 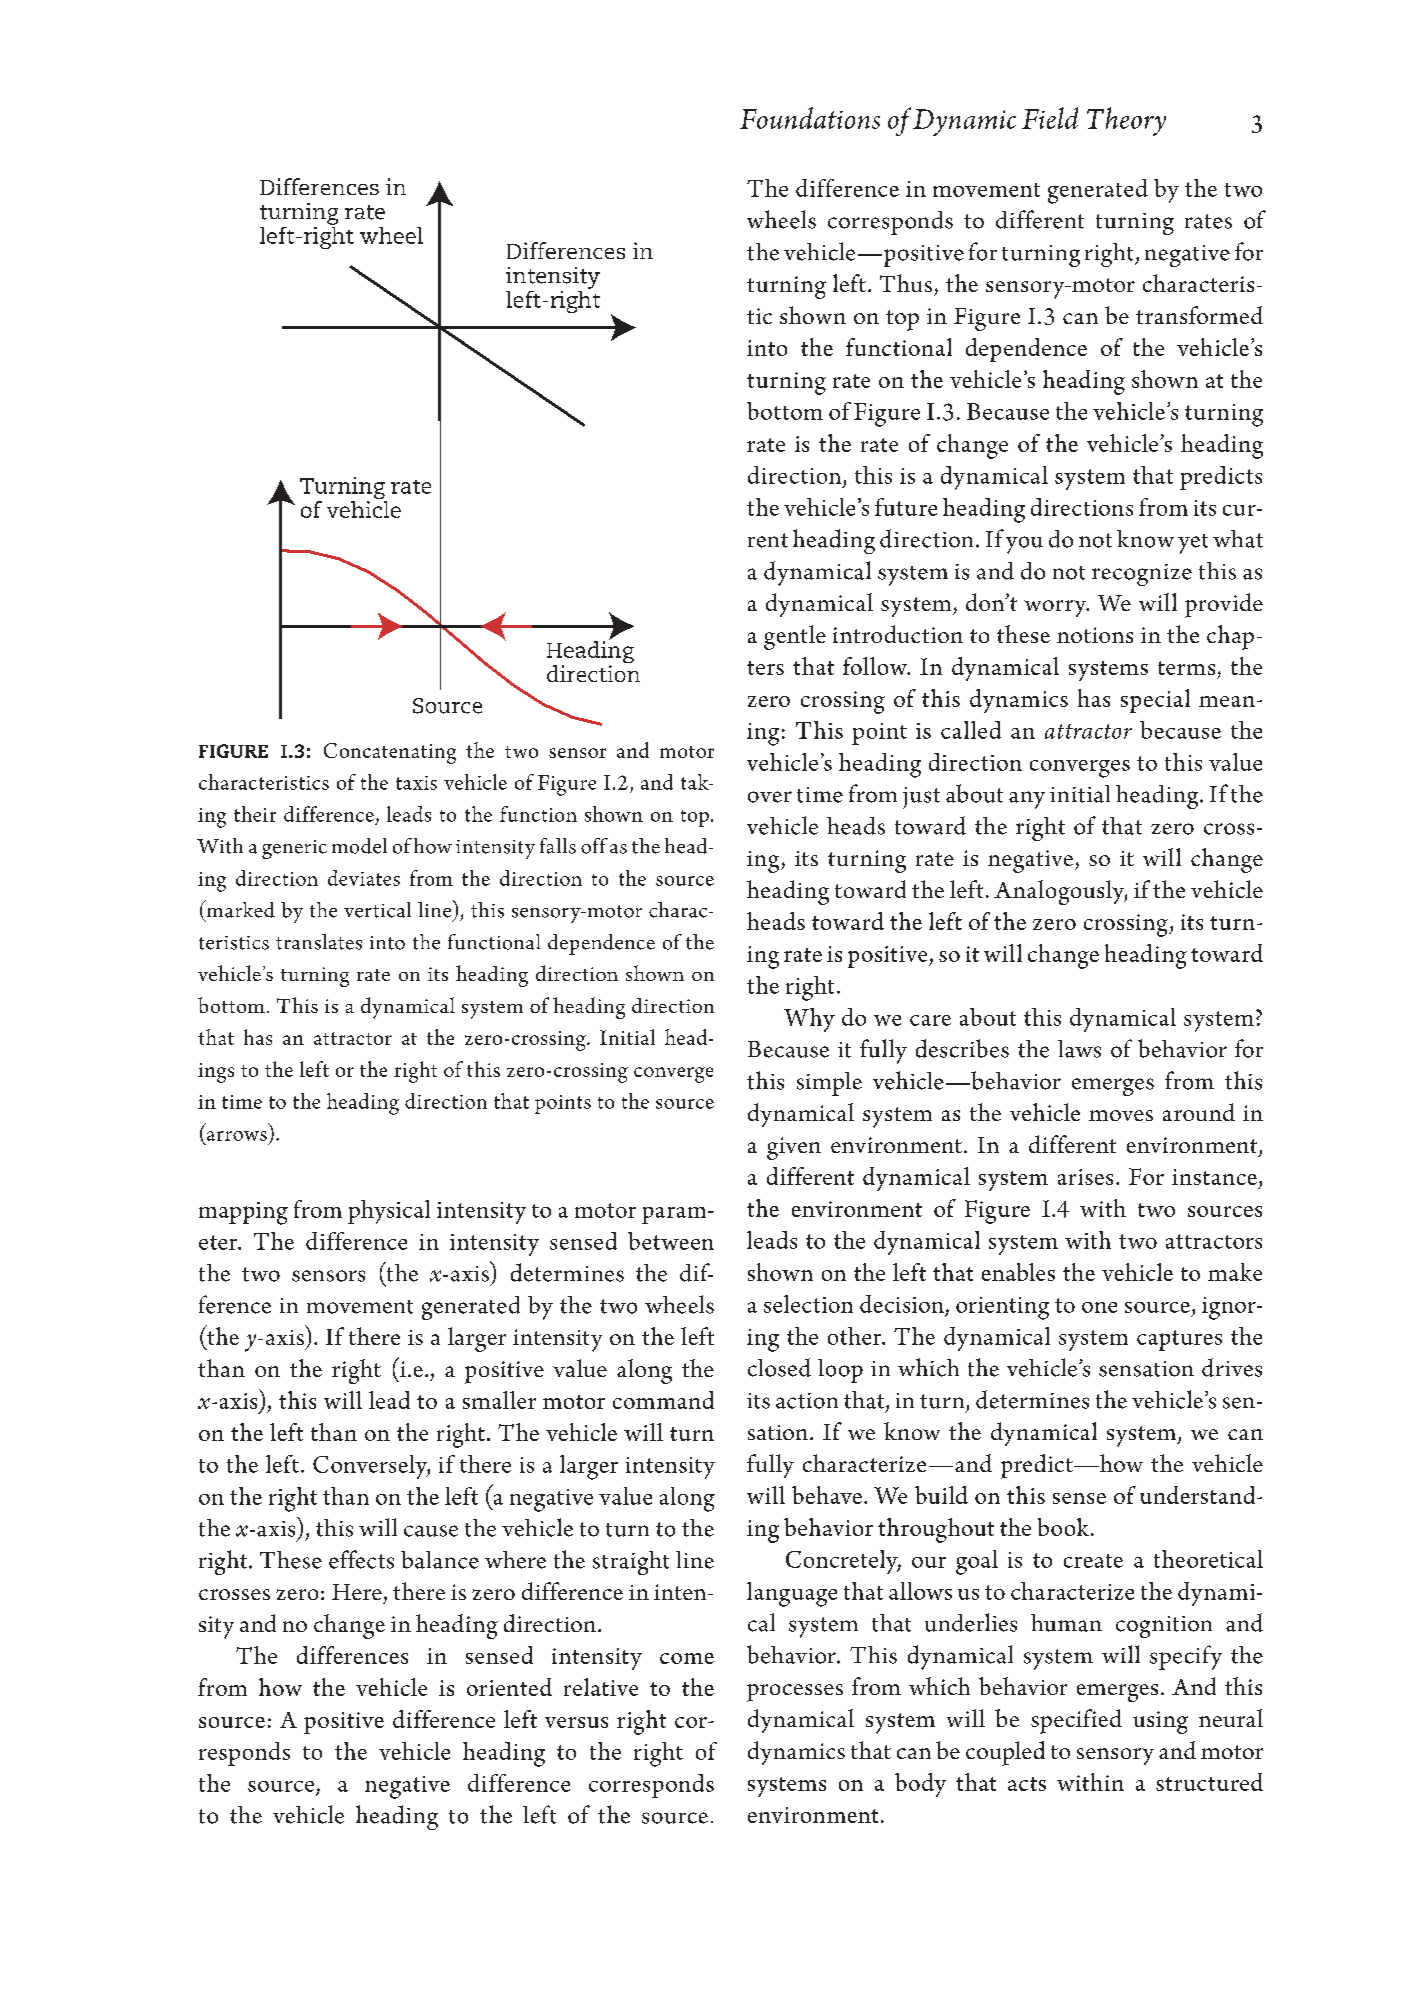 What do you see at coordinates (809, 1020) in the page?
I see `Why` at bounding box center [809, 1020].
